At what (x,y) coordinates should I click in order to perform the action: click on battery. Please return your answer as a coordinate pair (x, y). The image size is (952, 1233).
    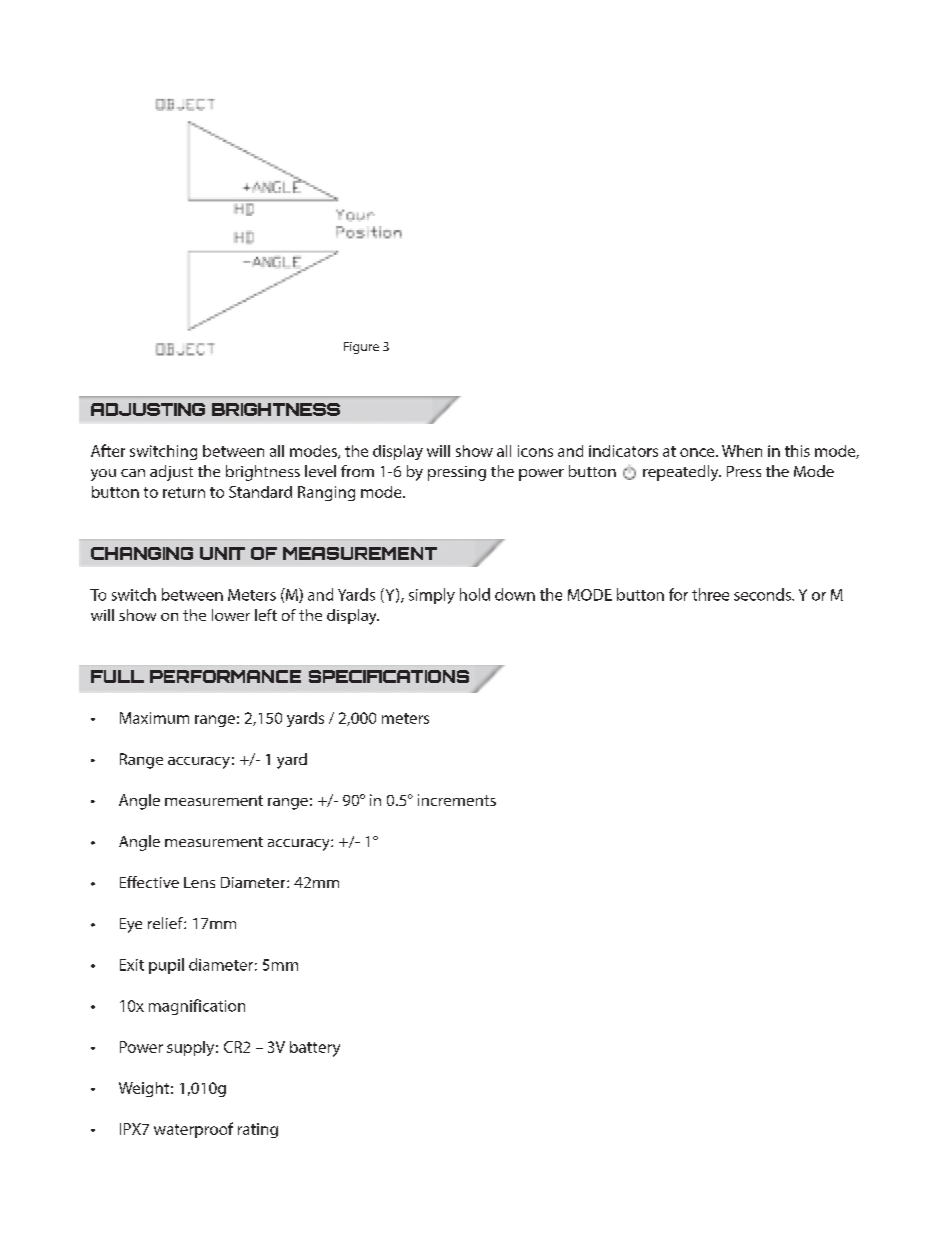
    Looking at the image, I should click on (315, 1049).
